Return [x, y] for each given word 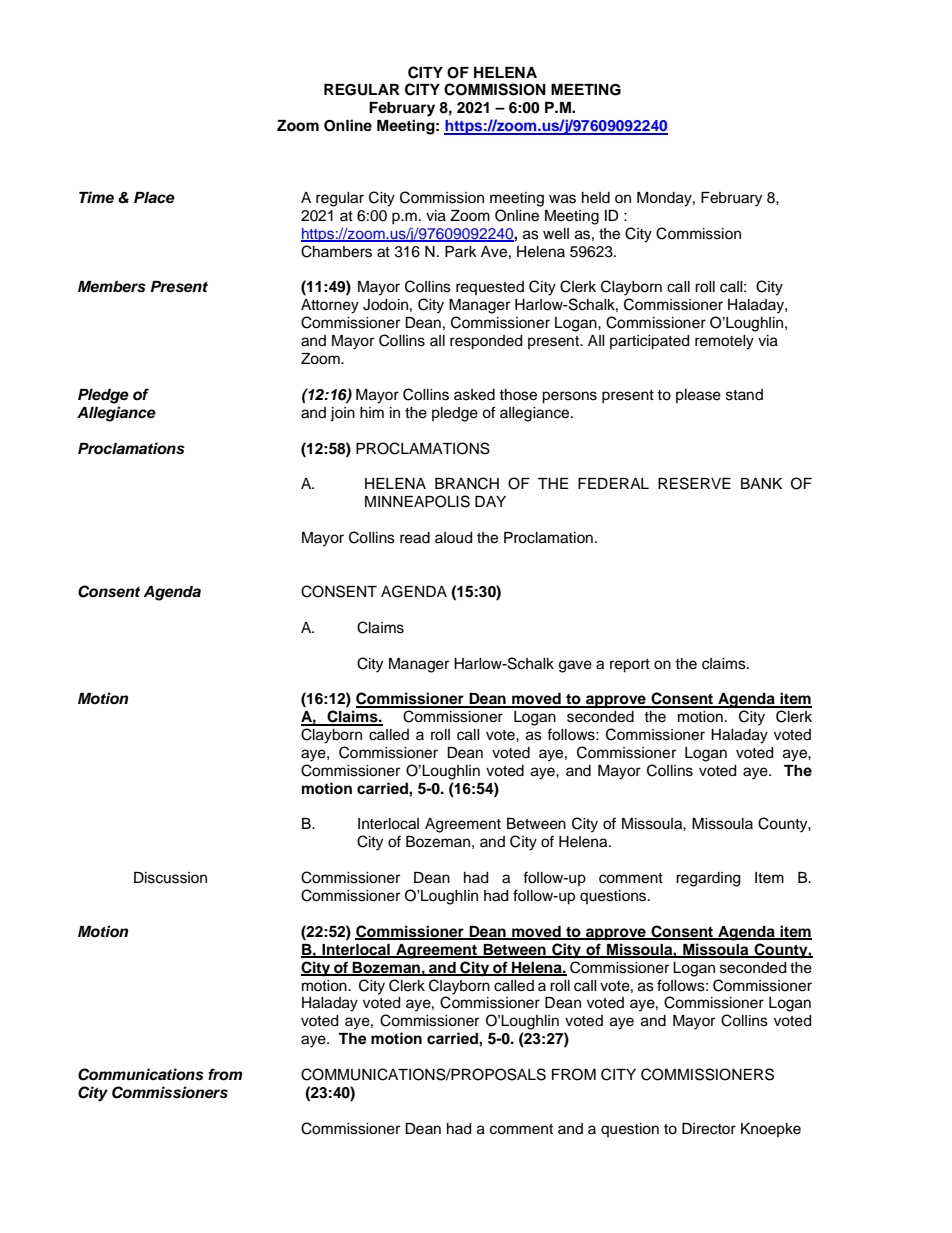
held [596, 198]
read [415, 538]
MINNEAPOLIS [417, 501]
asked [474, 395]
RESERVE [694, 483]
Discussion [170, 878]
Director [709, 1129]
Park [461, 251]
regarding [708, 879]
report [630, 666]
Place [154, 198]
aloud [453, 538]
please [698, 396]
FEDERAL [613, 483]
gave [575, 666]
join [342, 414]
